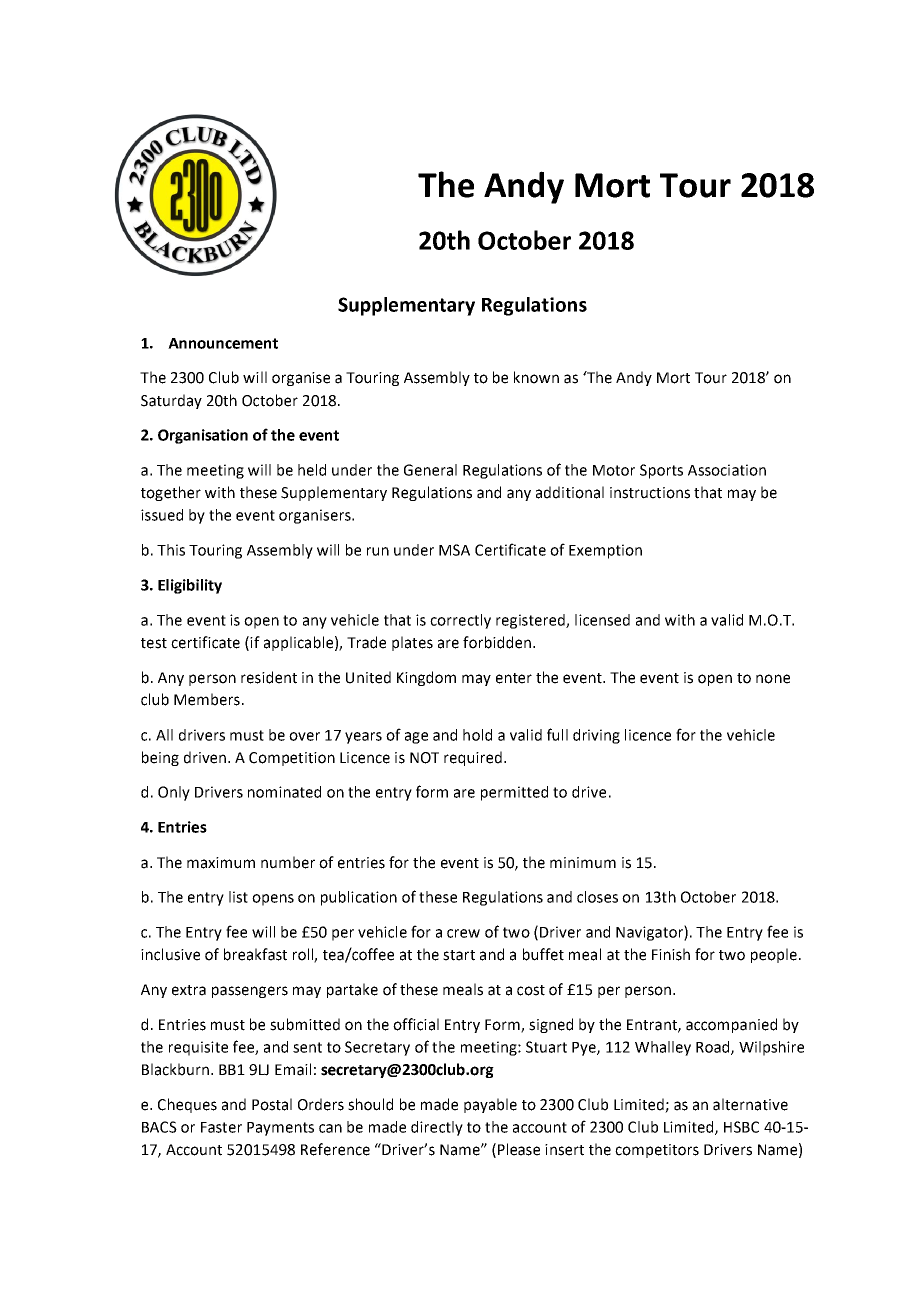 The image size is (924, 1308). I want to click on Faster, so click(221, 1127).
